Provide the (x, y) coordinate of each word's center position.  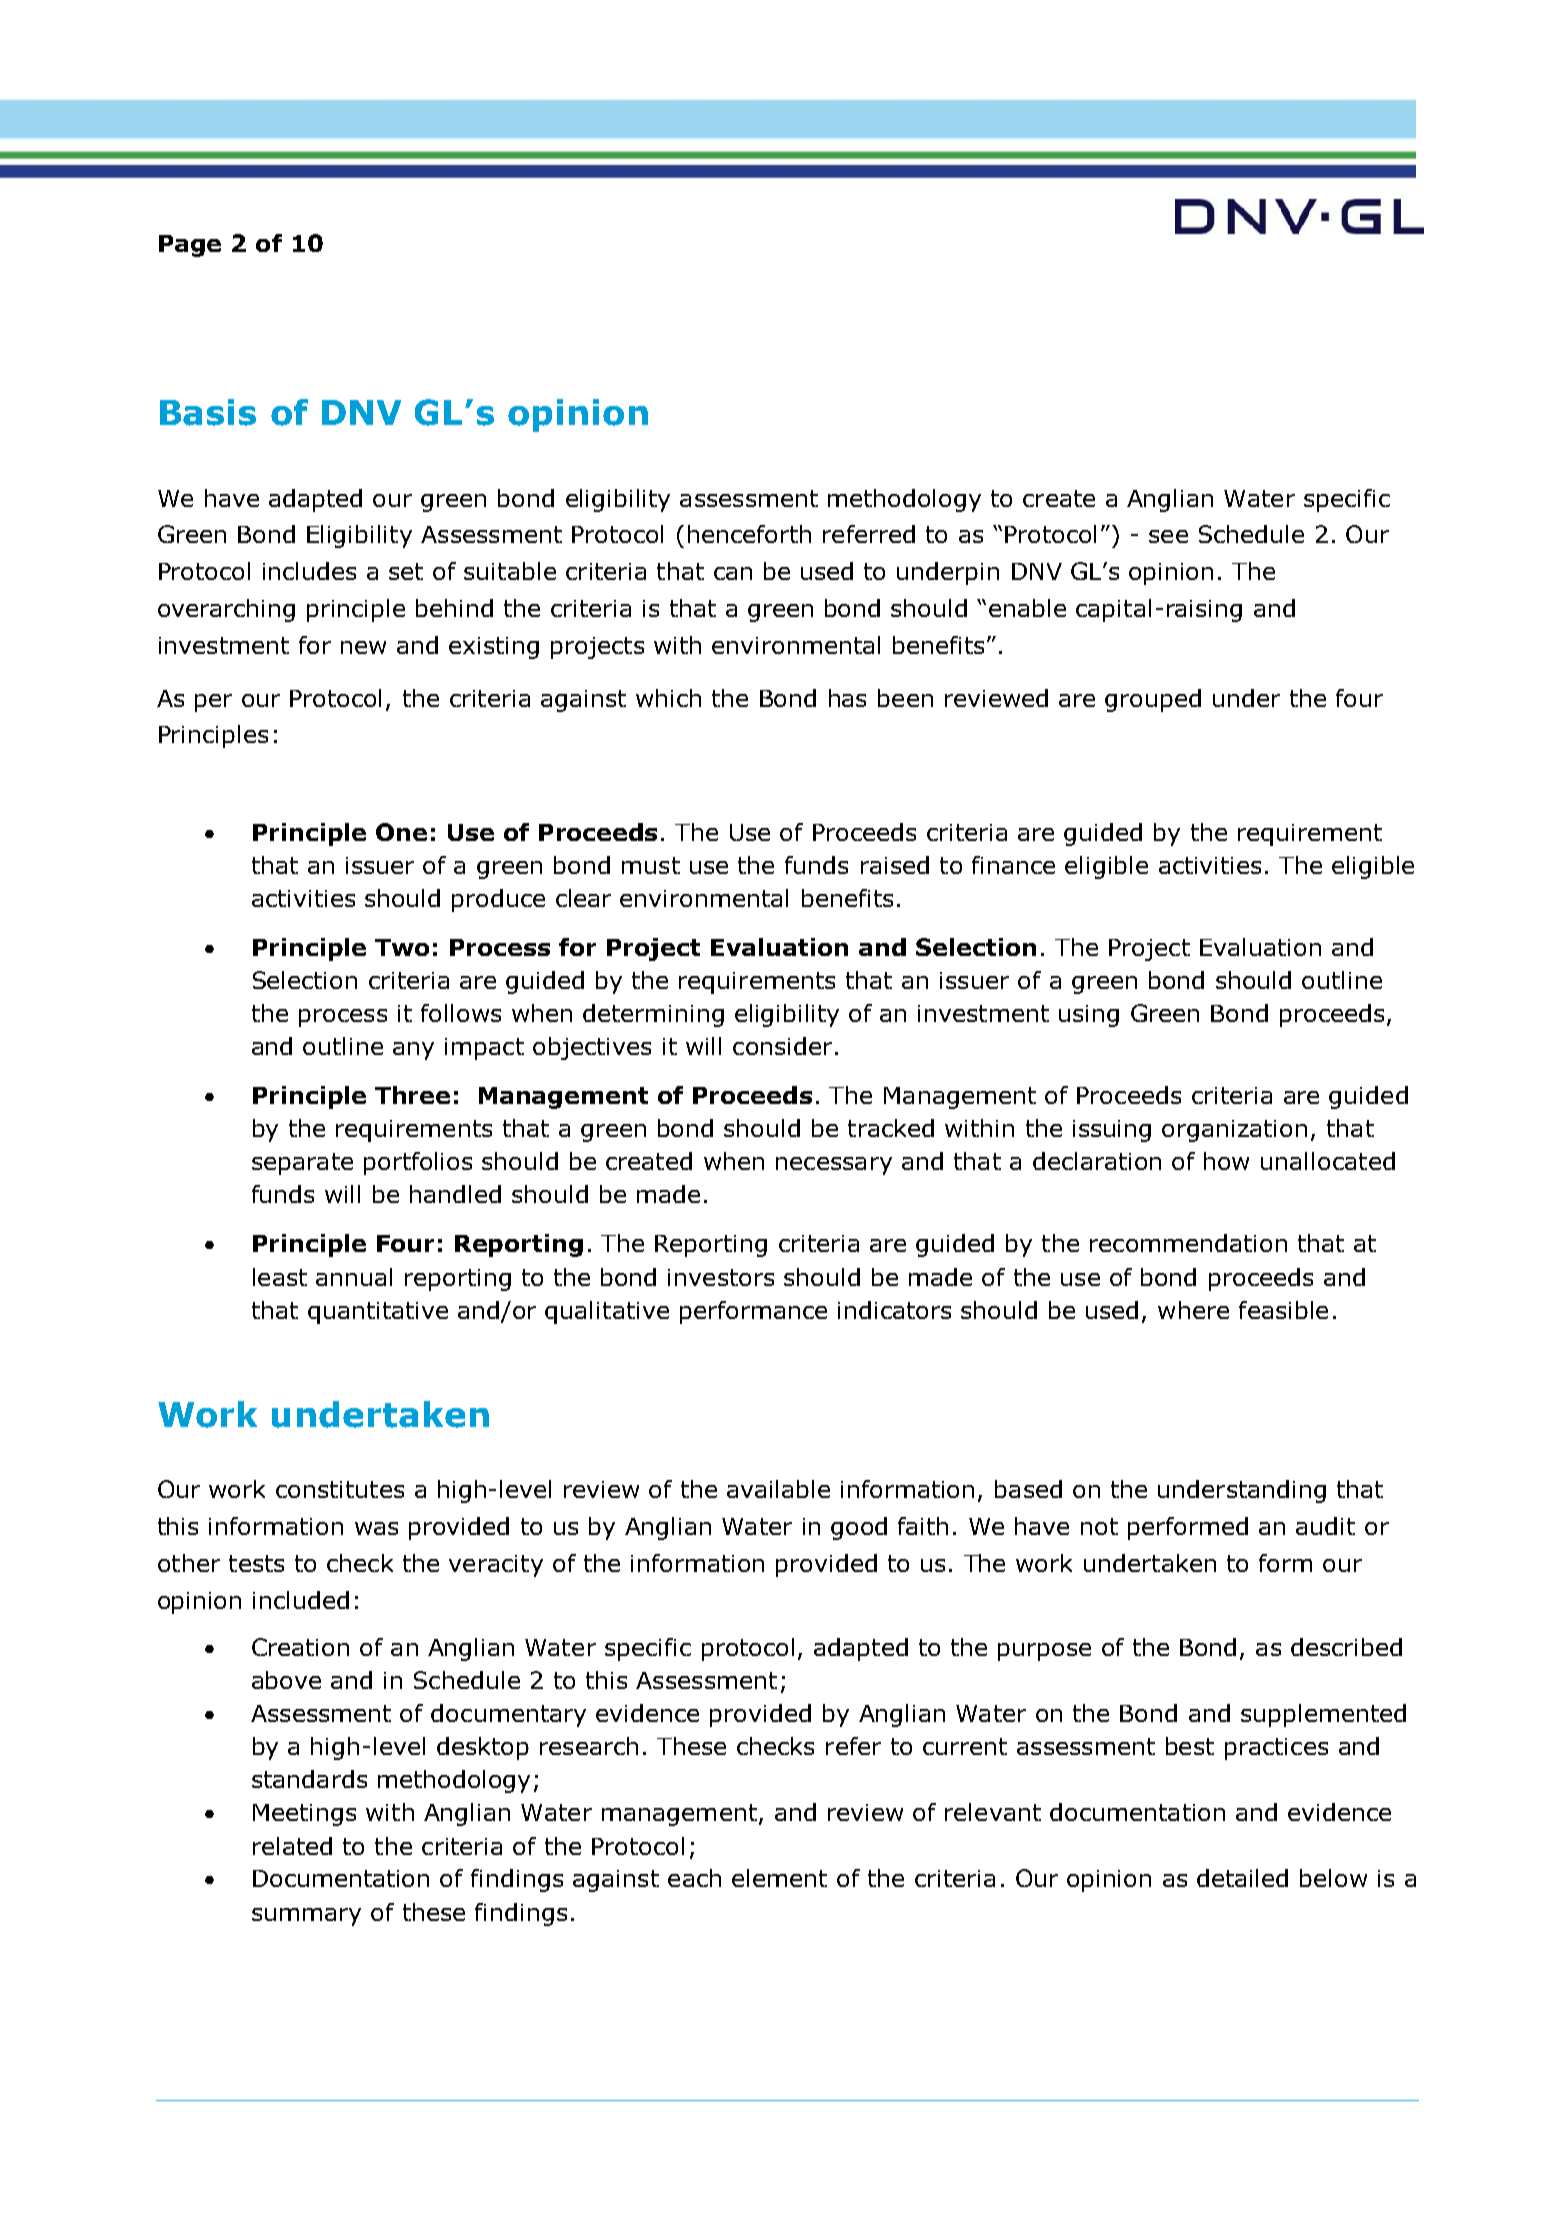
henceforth (749, 534)
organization (1234, 1131)
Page (190, 246)
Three (412, 1095)
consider (782, 1046)
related (292, 1846)
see (1168, 536)
